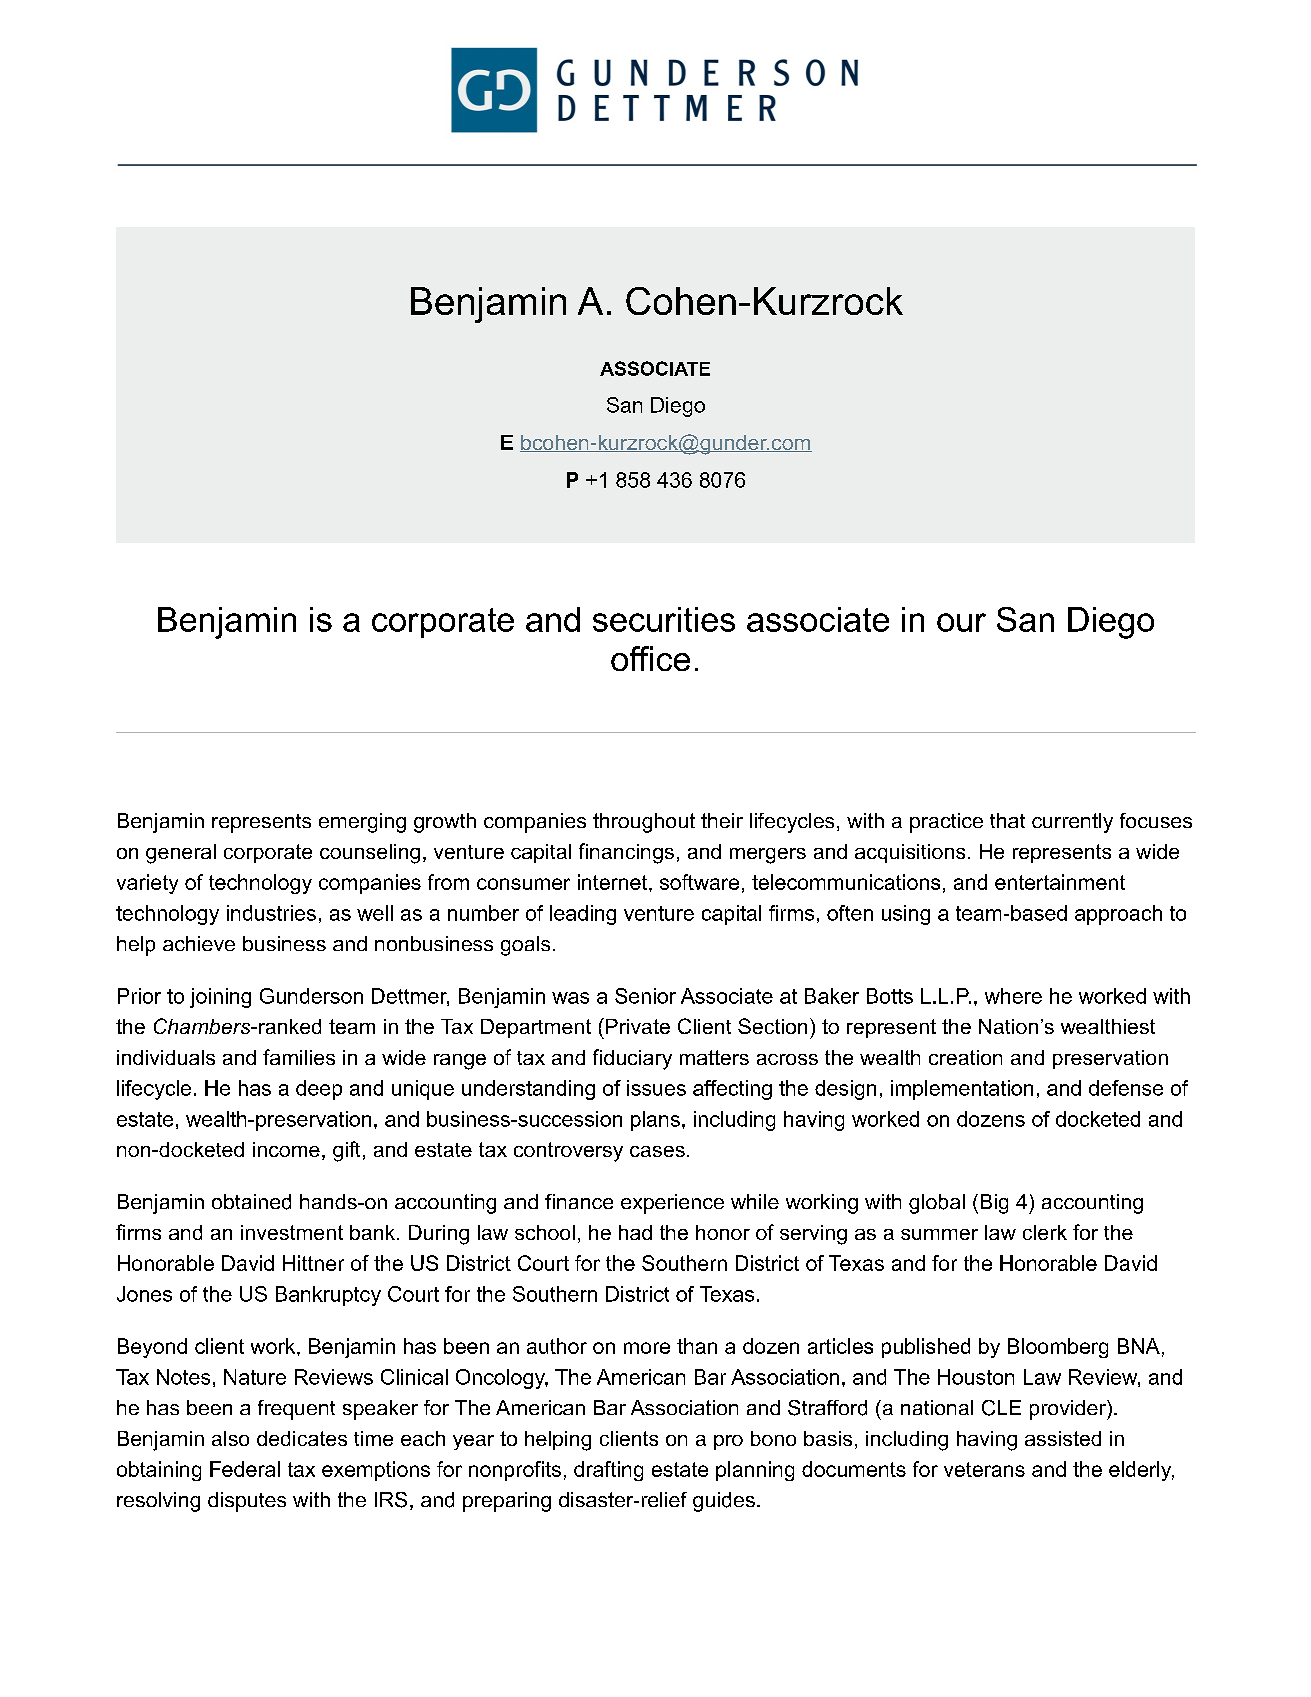  I want to click on had, so click(635, 1232).
